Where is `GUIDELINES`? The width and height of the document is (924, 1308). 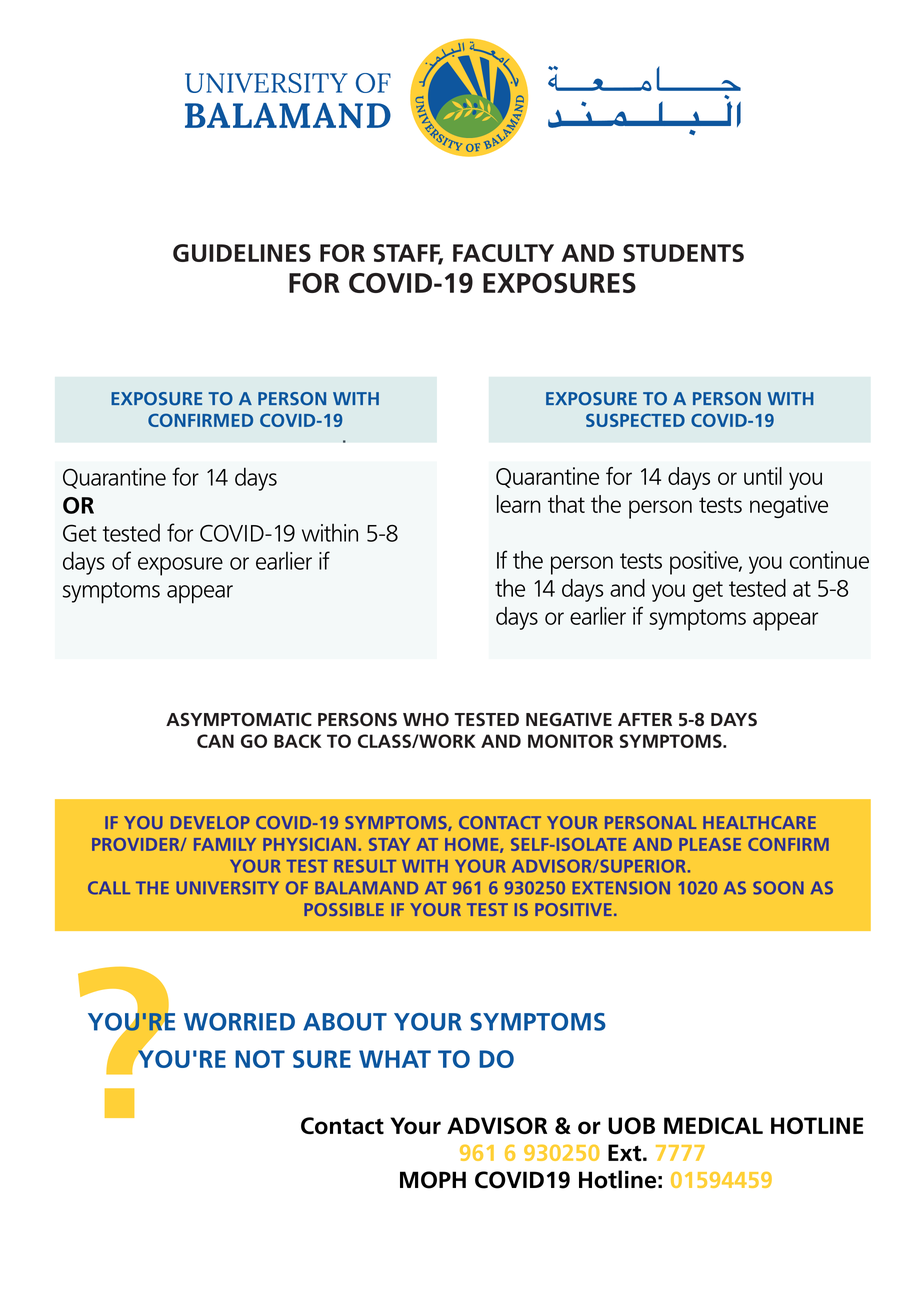 GUIDELINES is located at coordinates (242, 253).
